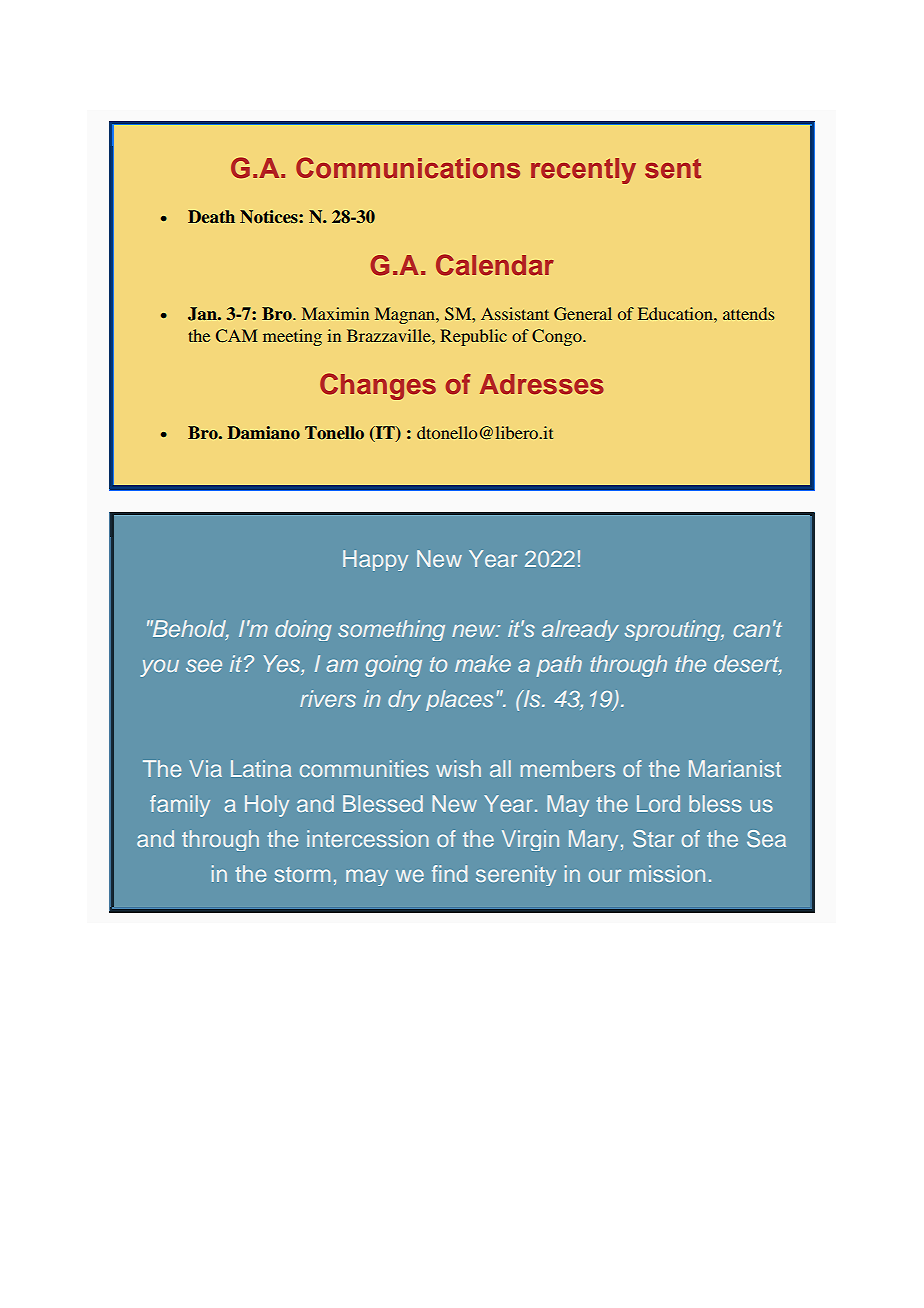 This page has height=1308, width=924. What do you see at coordinates (391, 630) in the page?
I see `something` at bounding box center [391, 630].
